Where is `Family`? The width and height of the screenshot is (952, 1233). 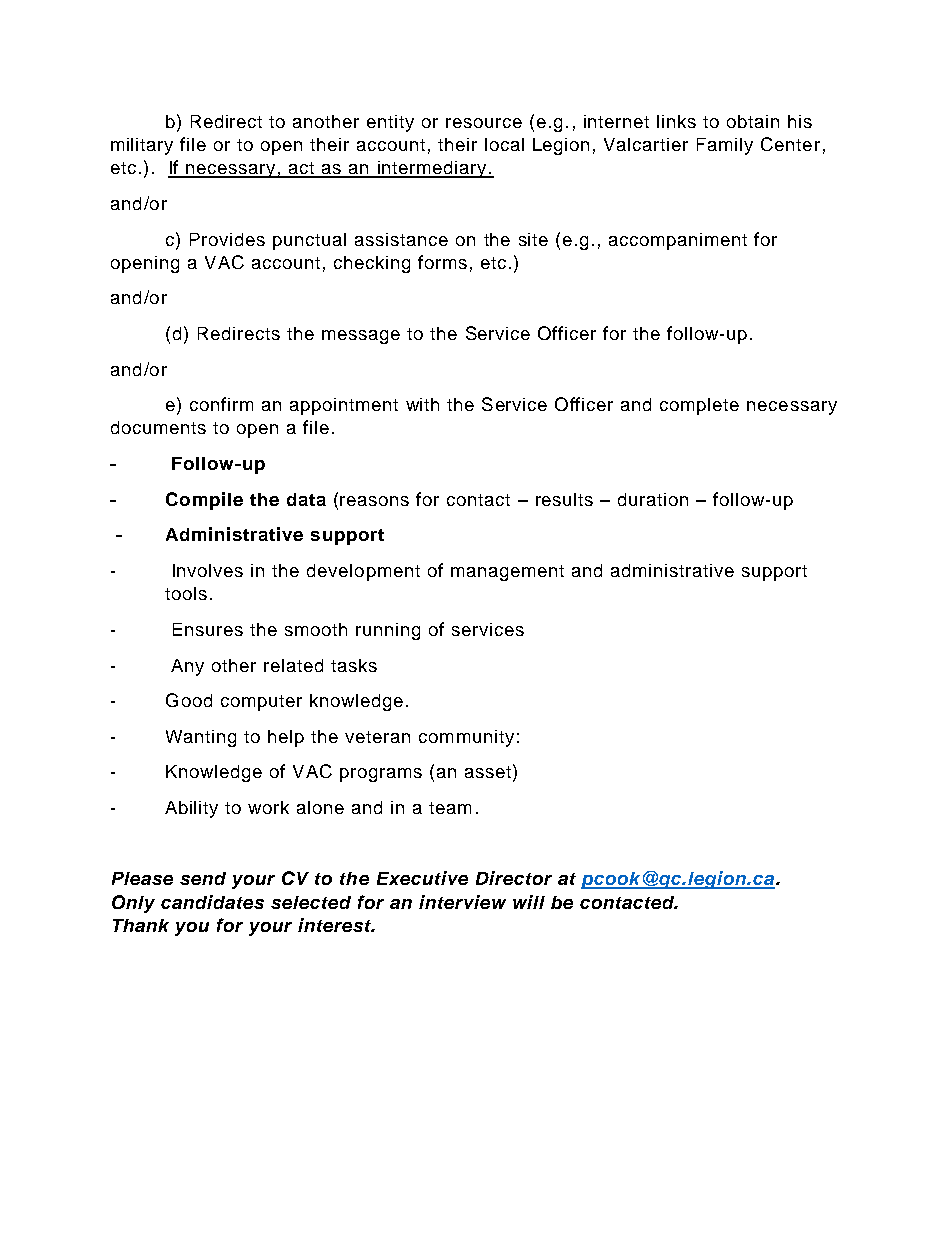
Family is located at coordinates (725, 146).
